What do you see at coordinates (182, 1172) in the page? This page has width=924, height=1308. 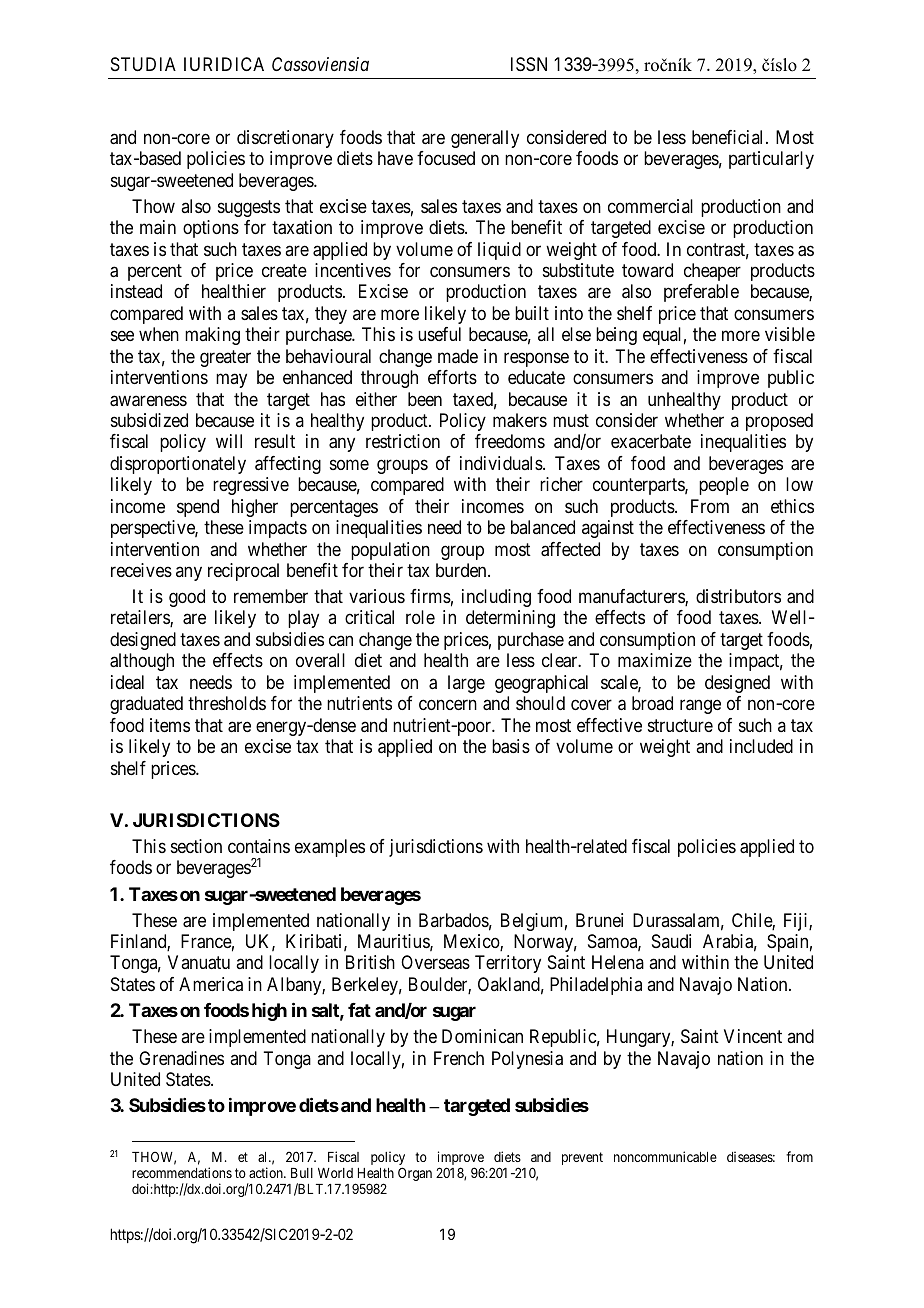 I see `recommendations` at bounding box center [182, 1172].
